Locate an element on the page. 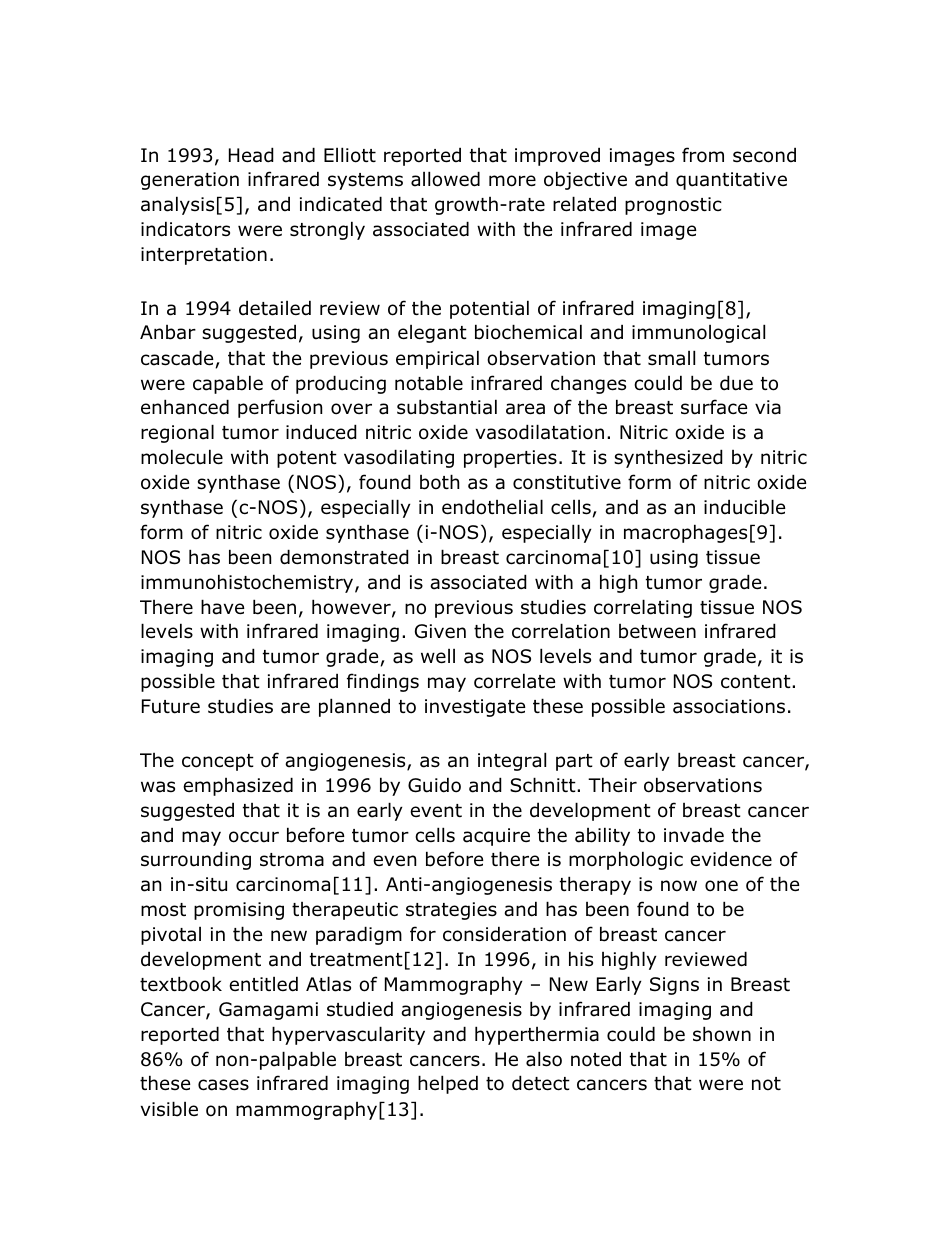 The image size is (952, 1233). invade is located at coordinates (694, 835).
